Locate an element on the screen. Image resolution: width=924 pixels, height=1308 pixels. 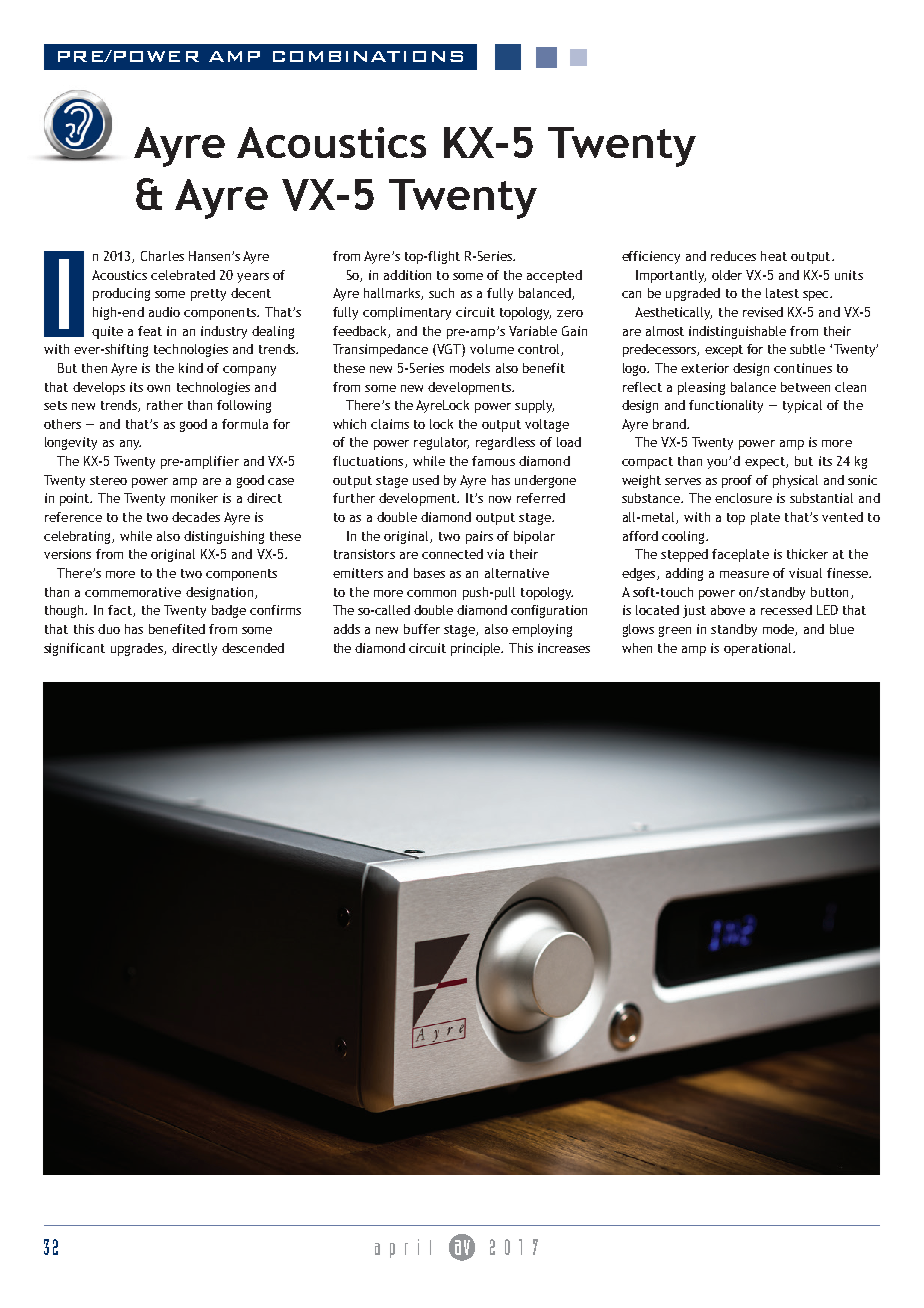
reduces is located at coordinates (733, 256).
